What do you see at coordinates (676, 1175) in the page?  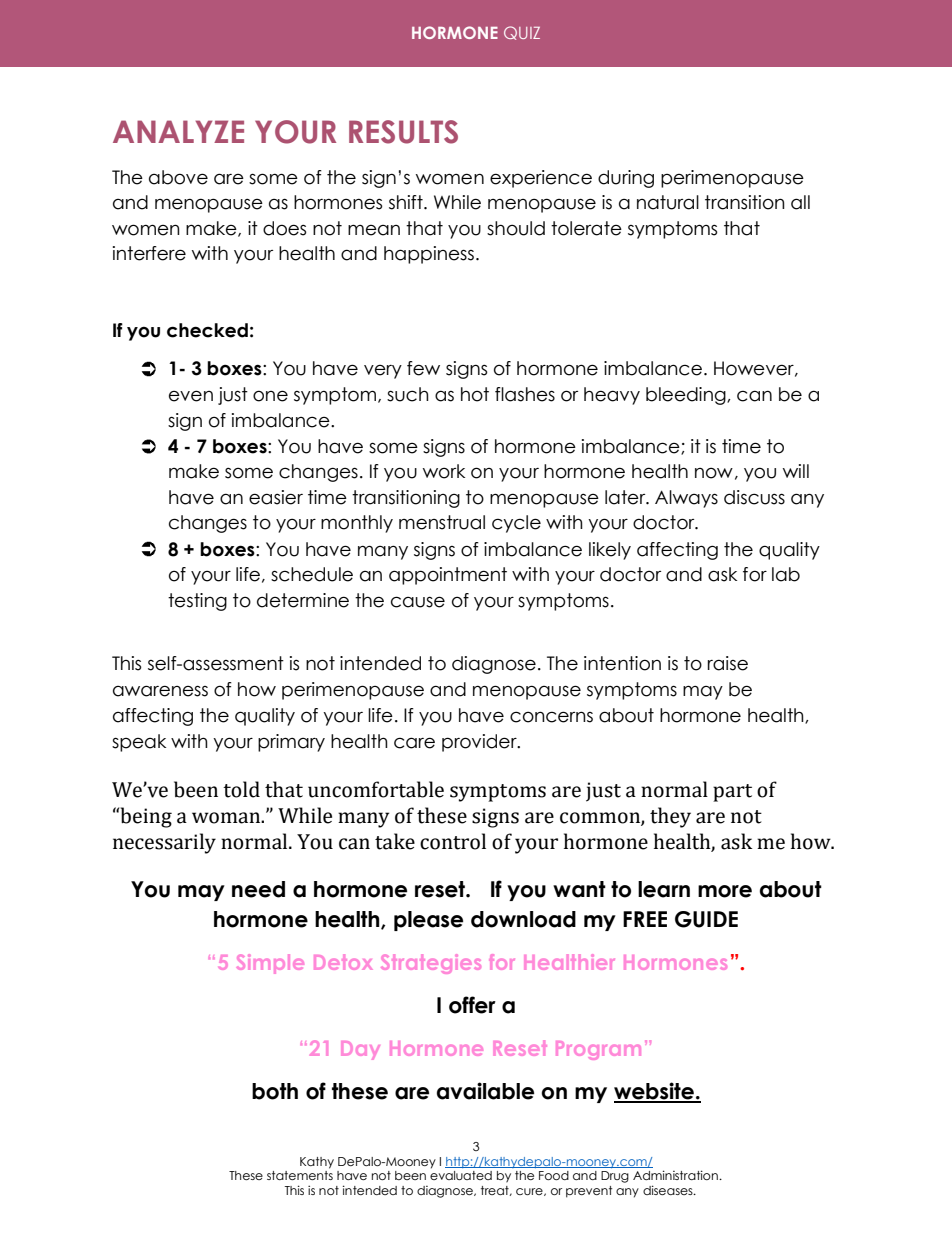 I see `Administration` at bounding box center [676, 1175].
